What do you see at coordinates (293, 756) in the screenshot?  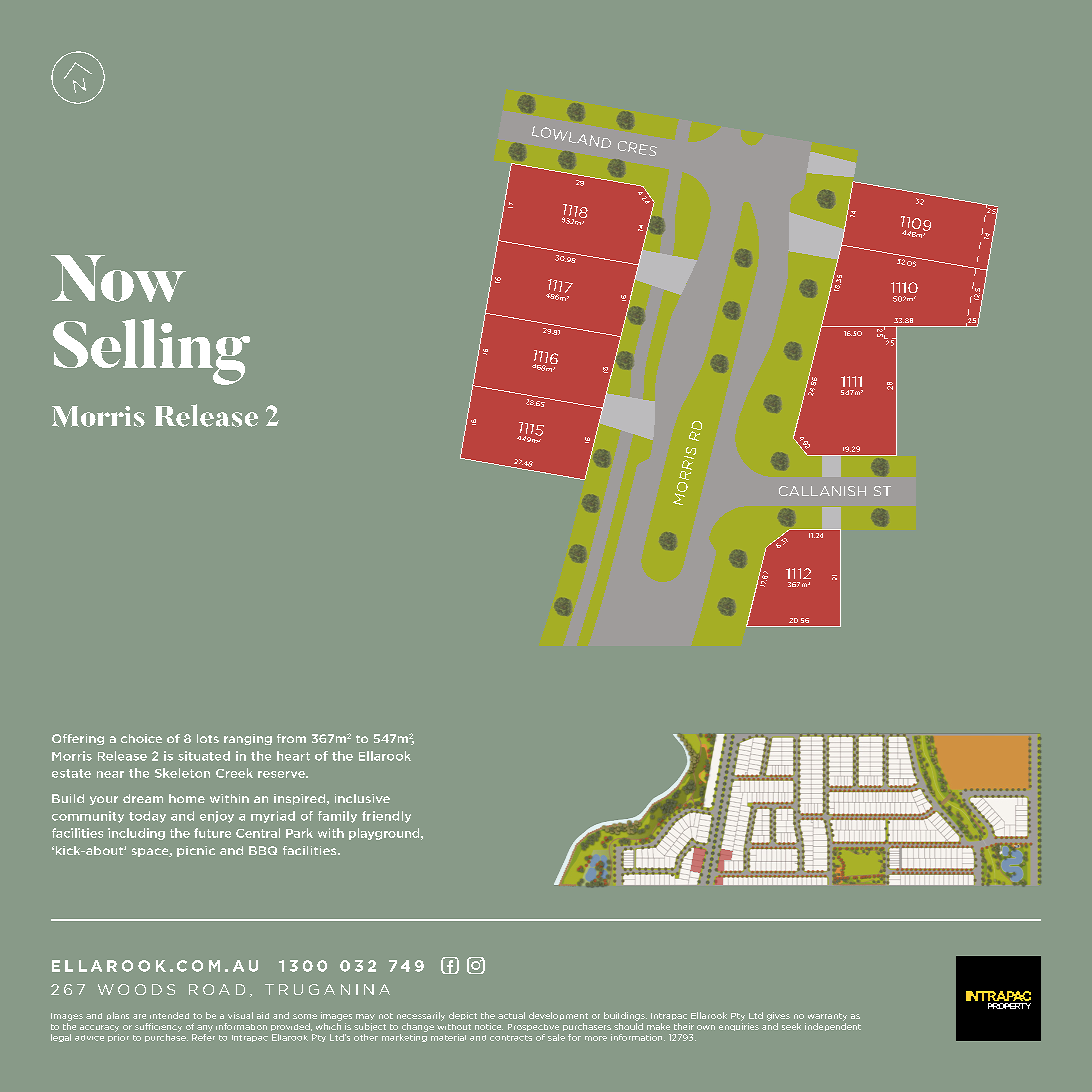 I see `heart` at bounding box center [293, 756].
